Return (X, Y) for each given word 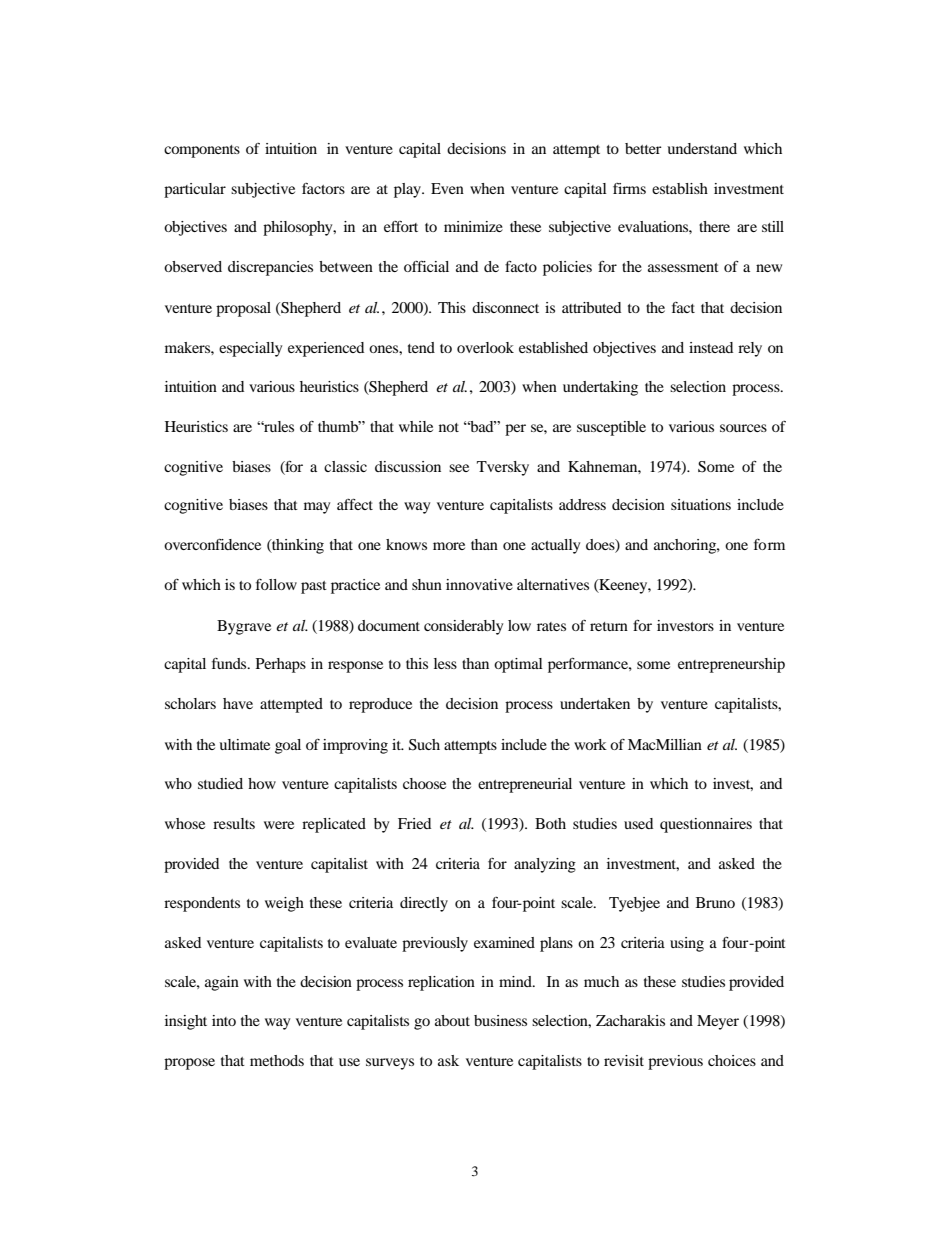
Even (447, 188)
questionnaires (706, 825)
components (202, 151)
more (449, 546)
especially (250, 349)
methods (277, 1060)
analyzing (545, 865)
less (445, 663)
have (238, 703)
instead (711, 347)
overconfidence (212, 544)
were (279, 825)
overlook (485, 347)
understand (702, 148)
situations (701, 504)
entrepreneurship (731, 665)
